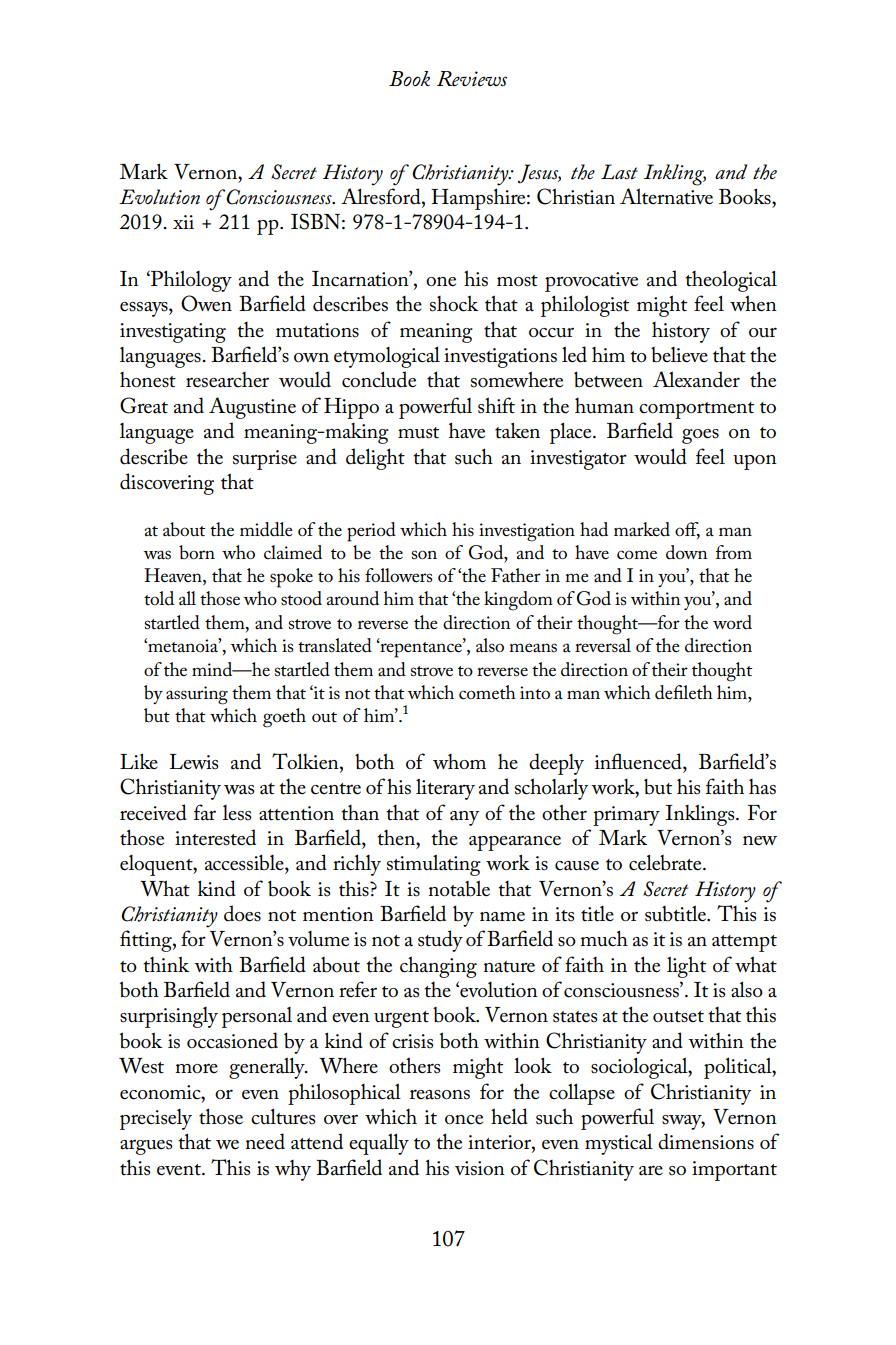 This page has width=896, height=1345. Describe the element at coordinates (159, 598) in the page. I see `told` at that location.
